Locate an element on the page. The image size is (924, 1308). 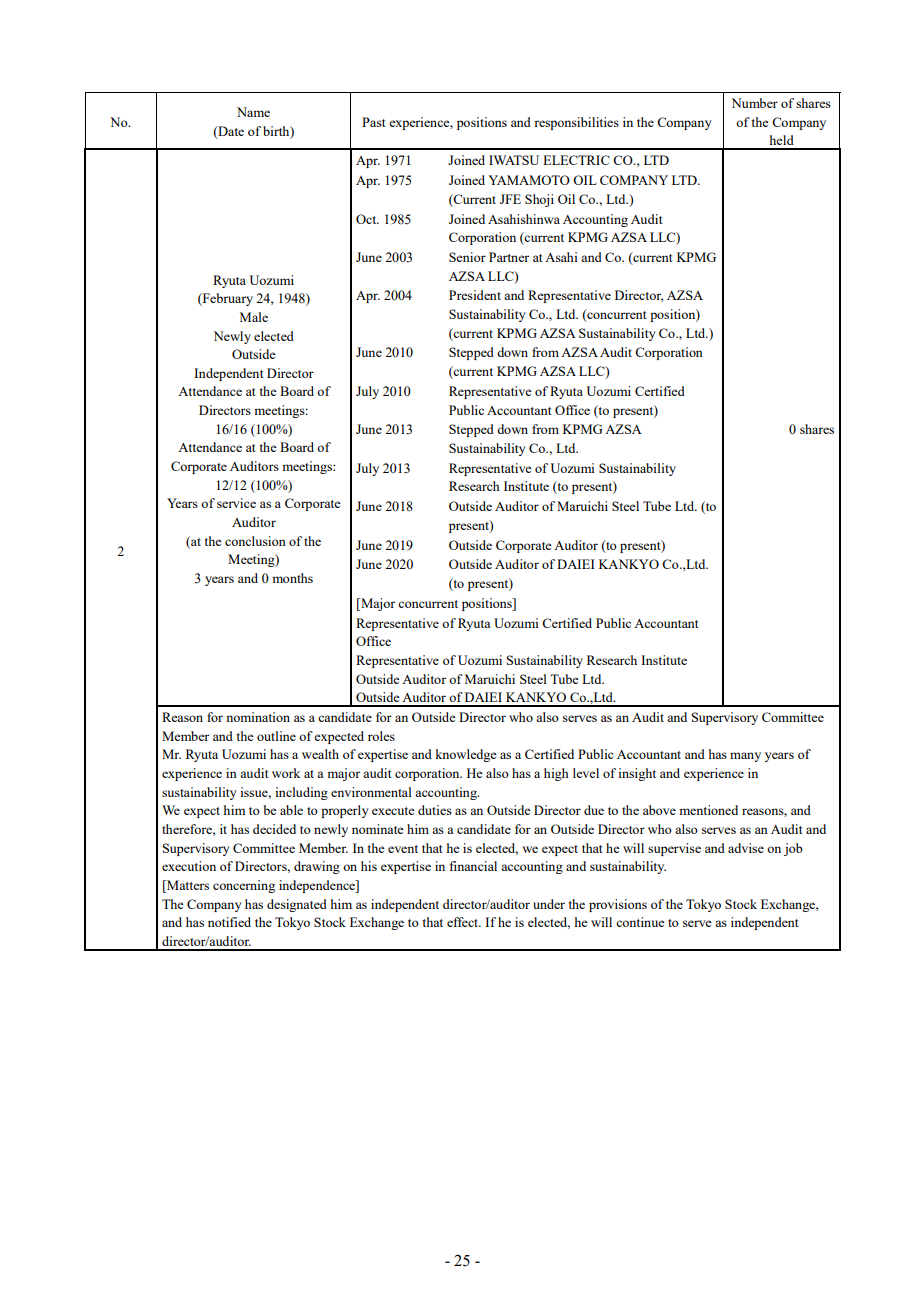
concerning is located at coordinates (244, 886).
